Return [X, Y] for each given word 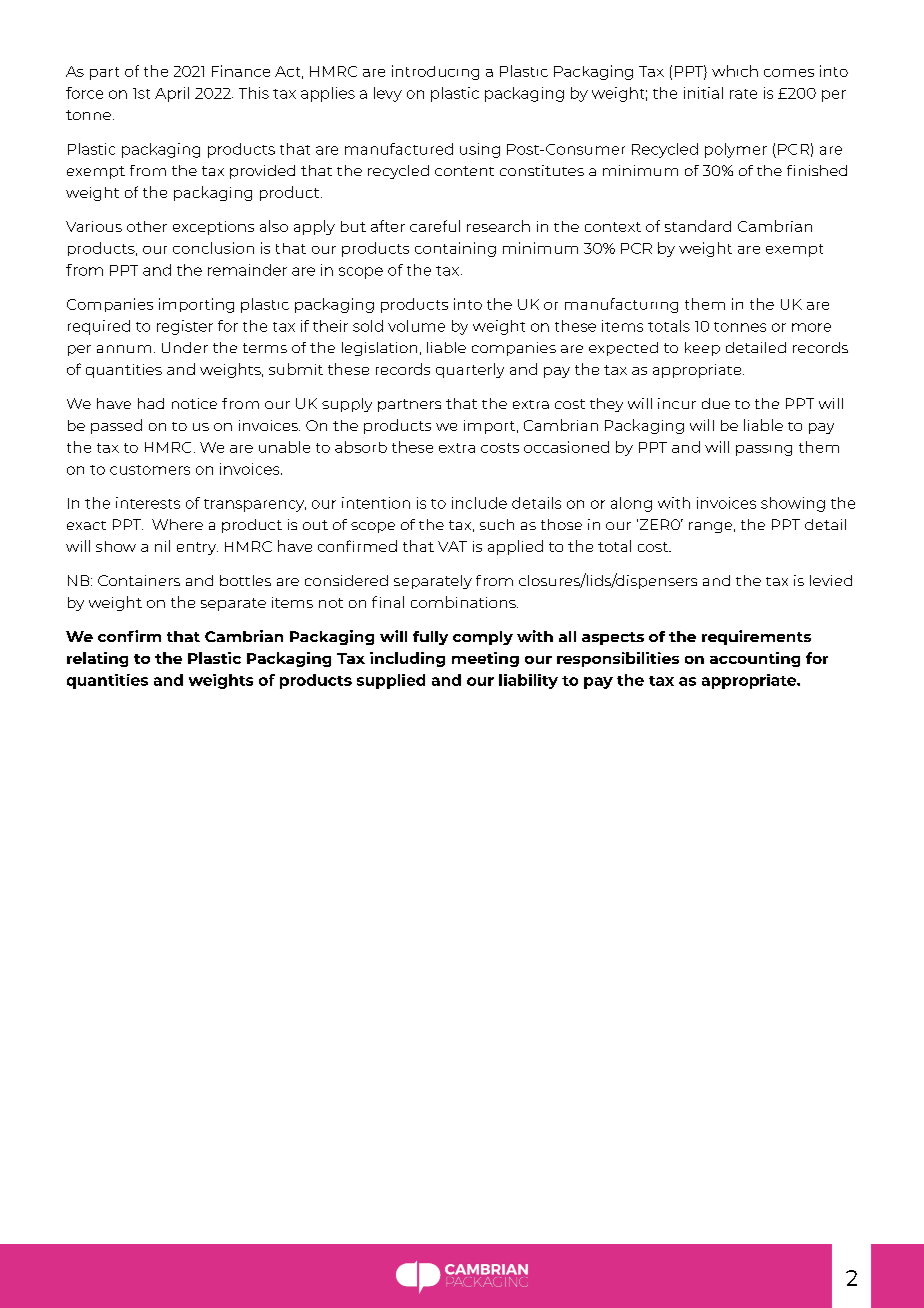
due [716, 403]
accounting [755, 659]
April [172, 94]
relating [97, 659]
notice [194, 403]
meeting [485, 659]
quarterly [470, 370]
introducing [435, 72]
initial [703, 93]
